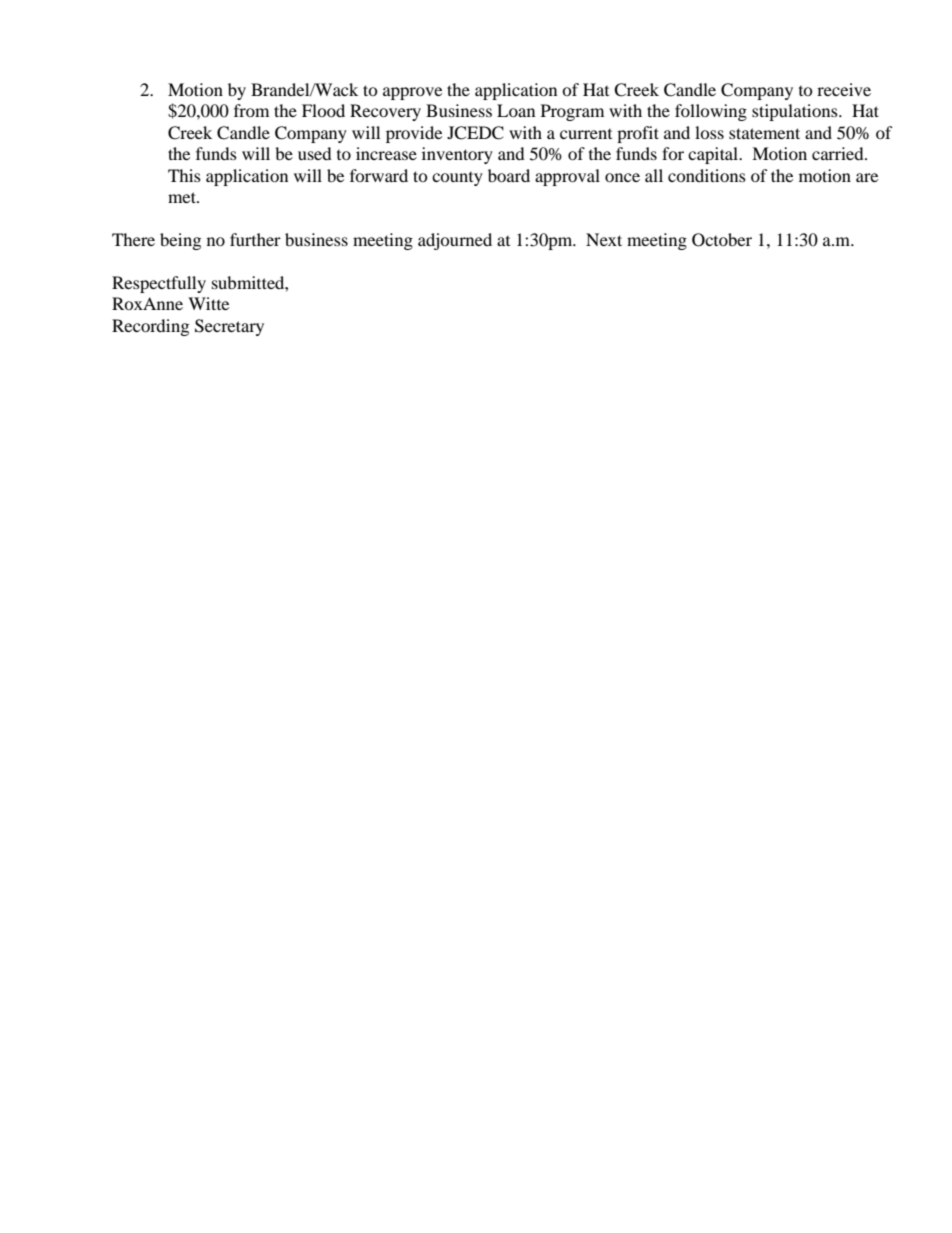  I want to click on Next, so click(604, 239).
